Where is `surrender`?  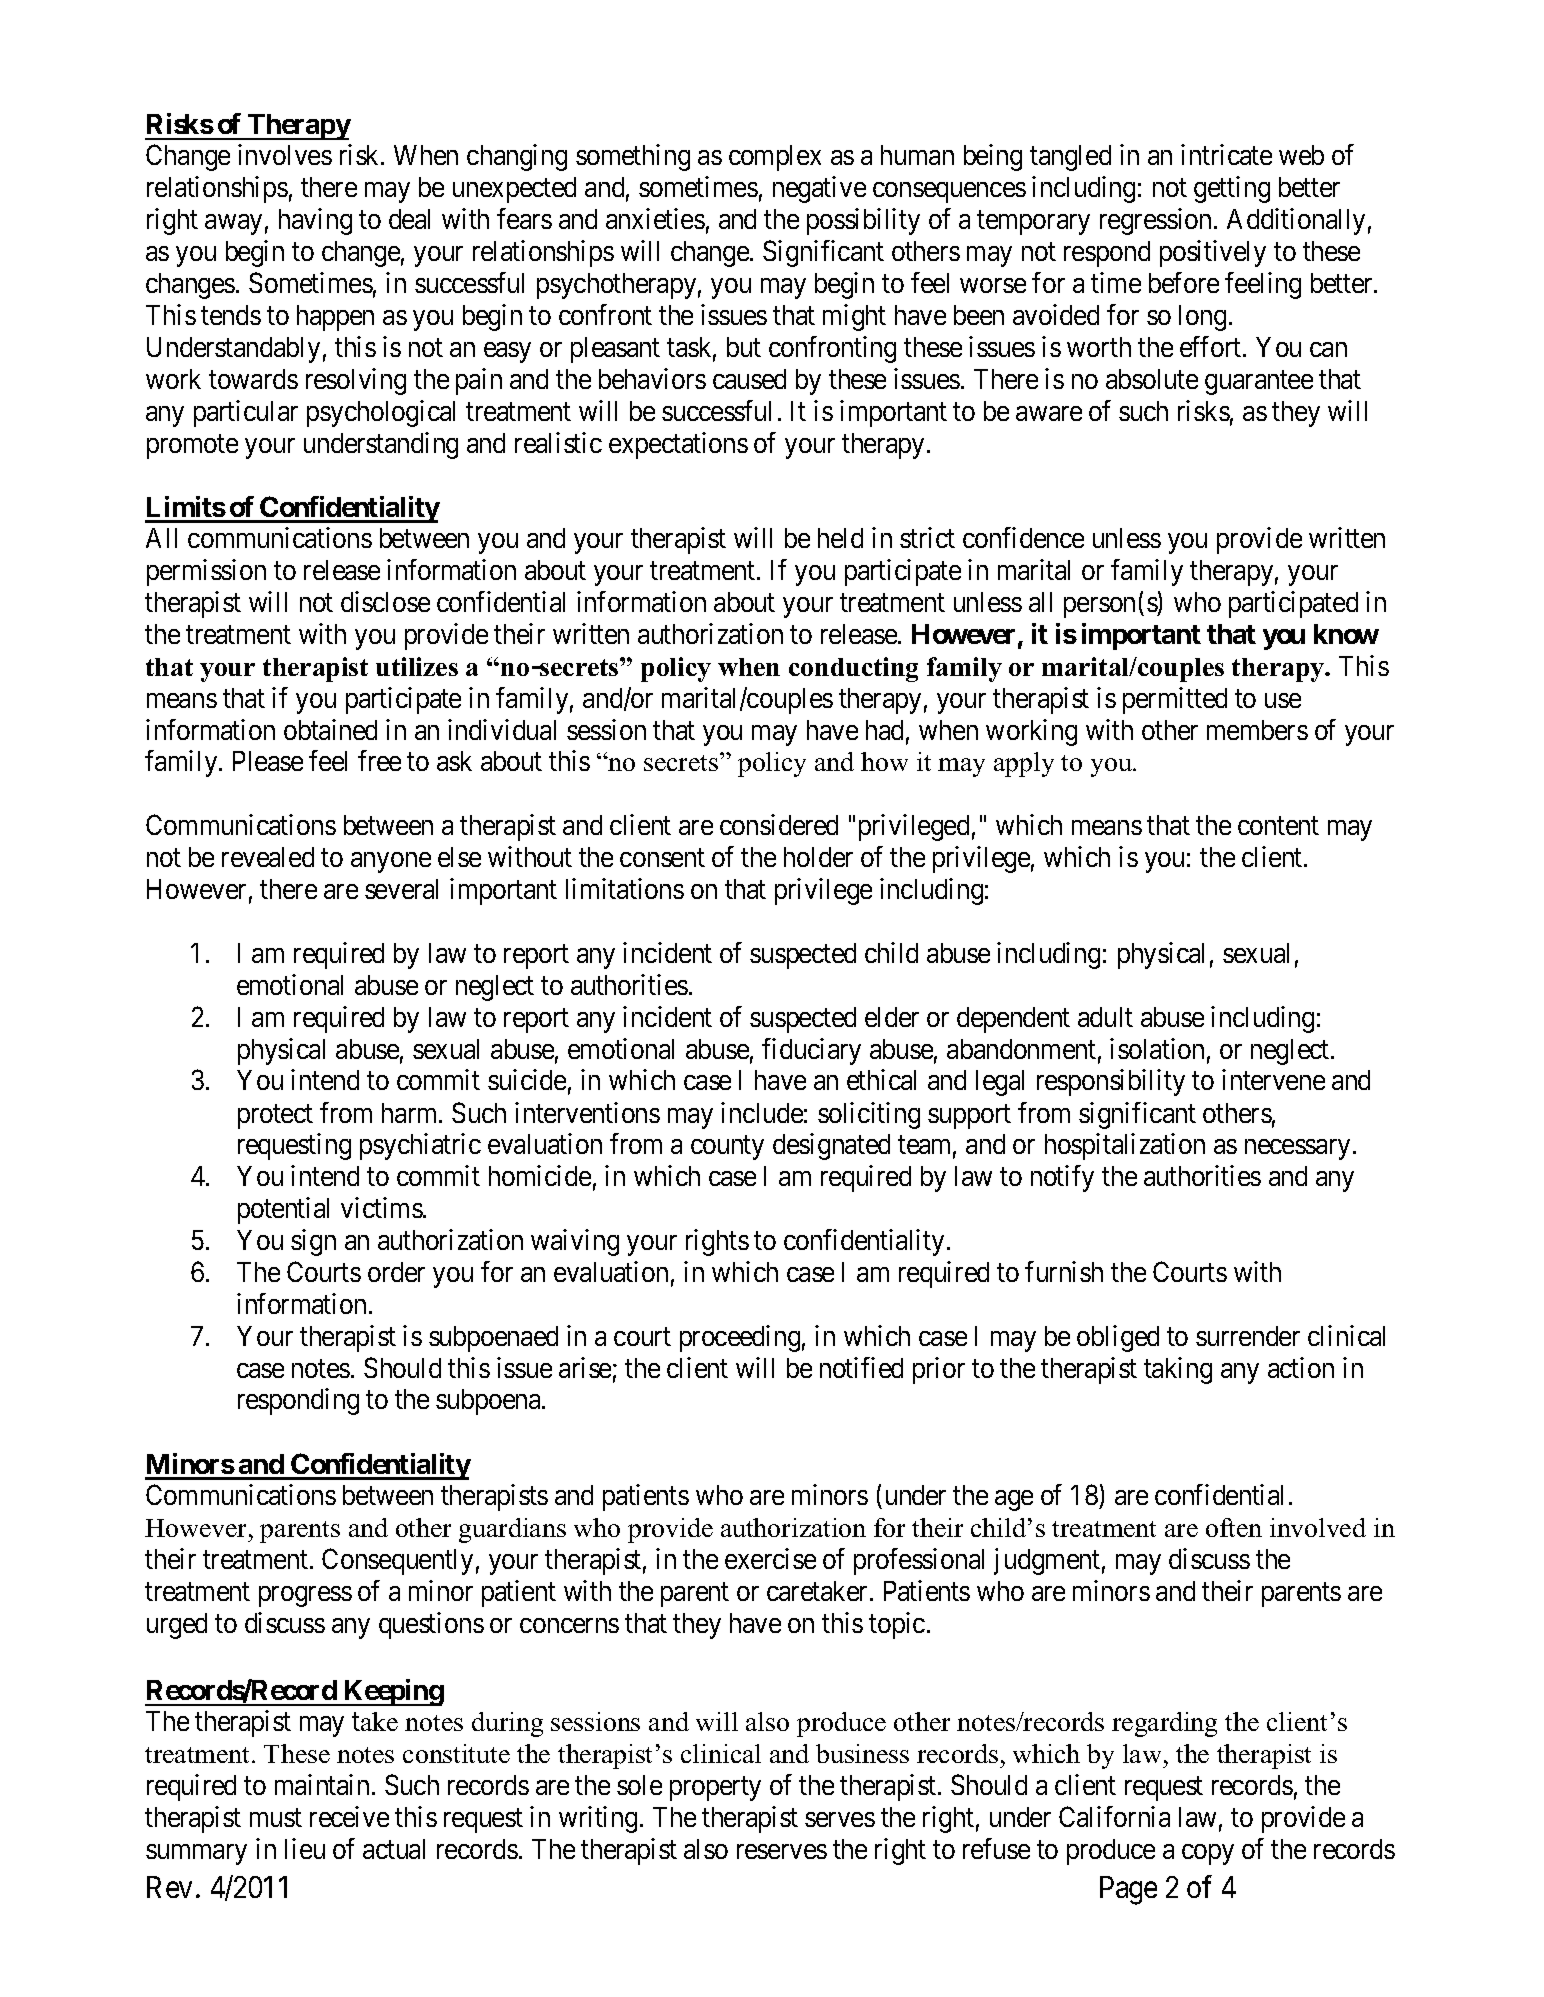
surrender is located at coordinates (1248, 1336).
